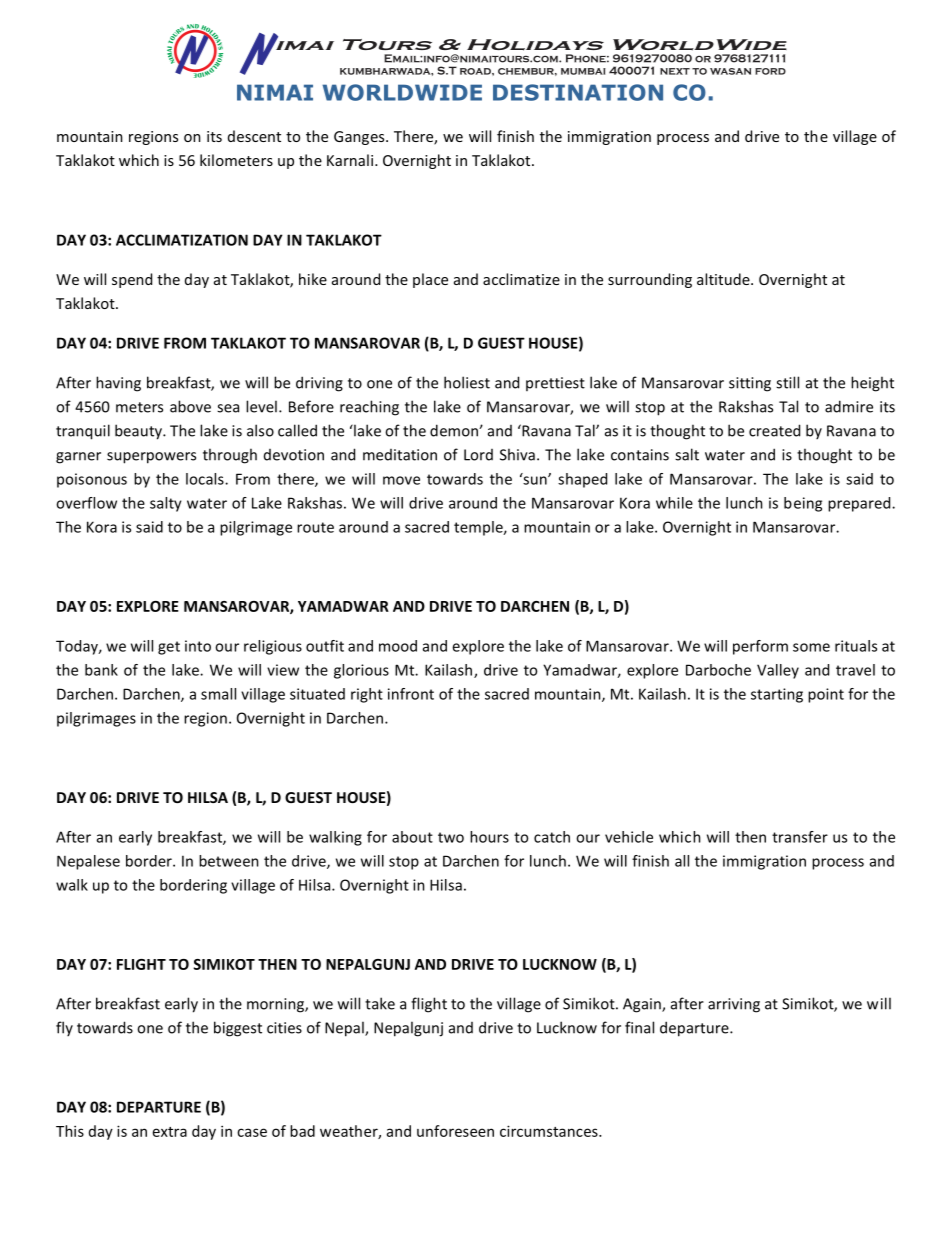 The height and width of the screenshot is (1233, 952). What do you see at coordinates (455, 1131) in the screenshot?
I see `unforeseen` at bounding box center [455, 1131].
